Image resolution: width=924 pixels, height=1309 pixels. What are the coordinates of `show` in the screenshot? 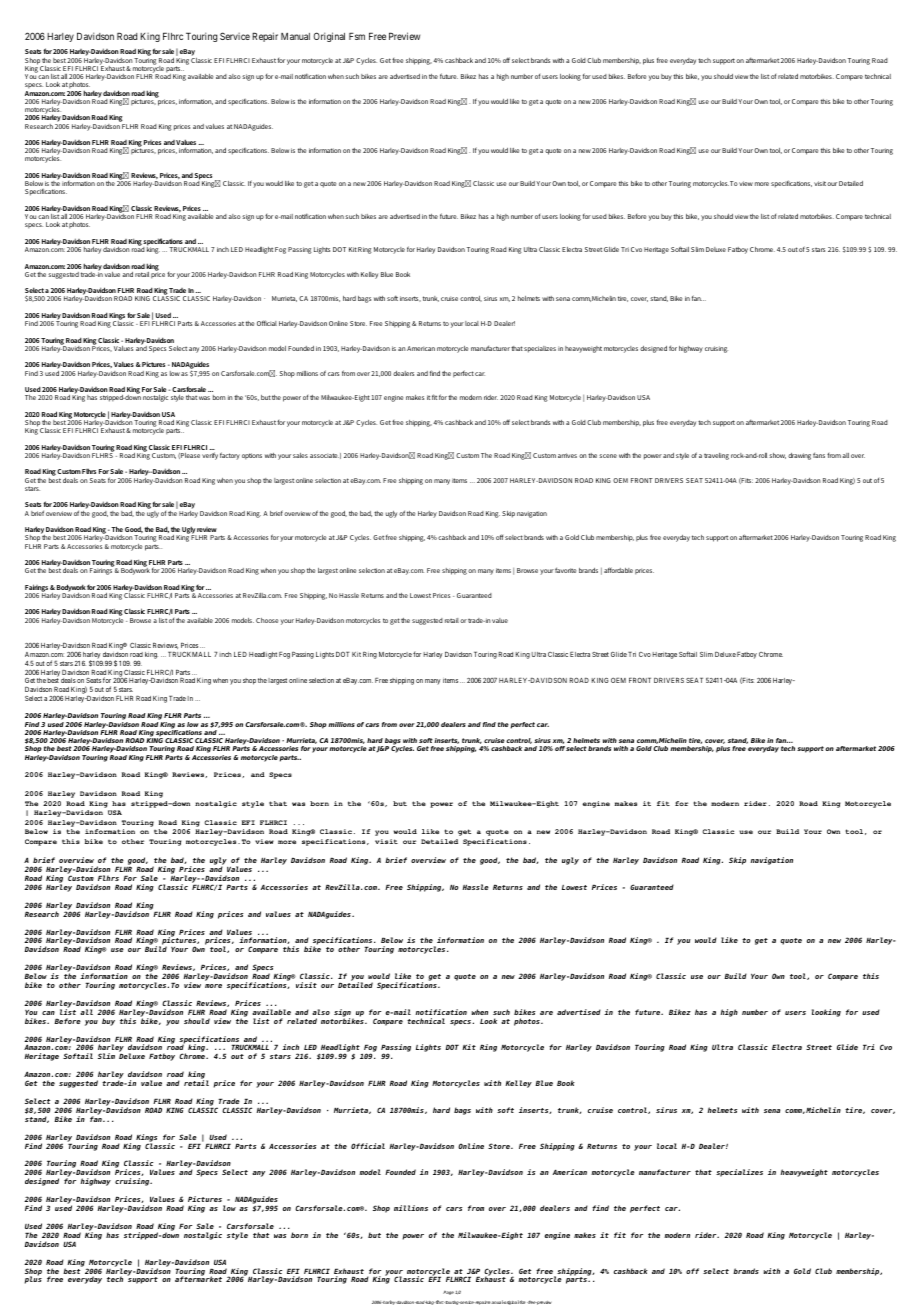 It's located at (777, 456).
